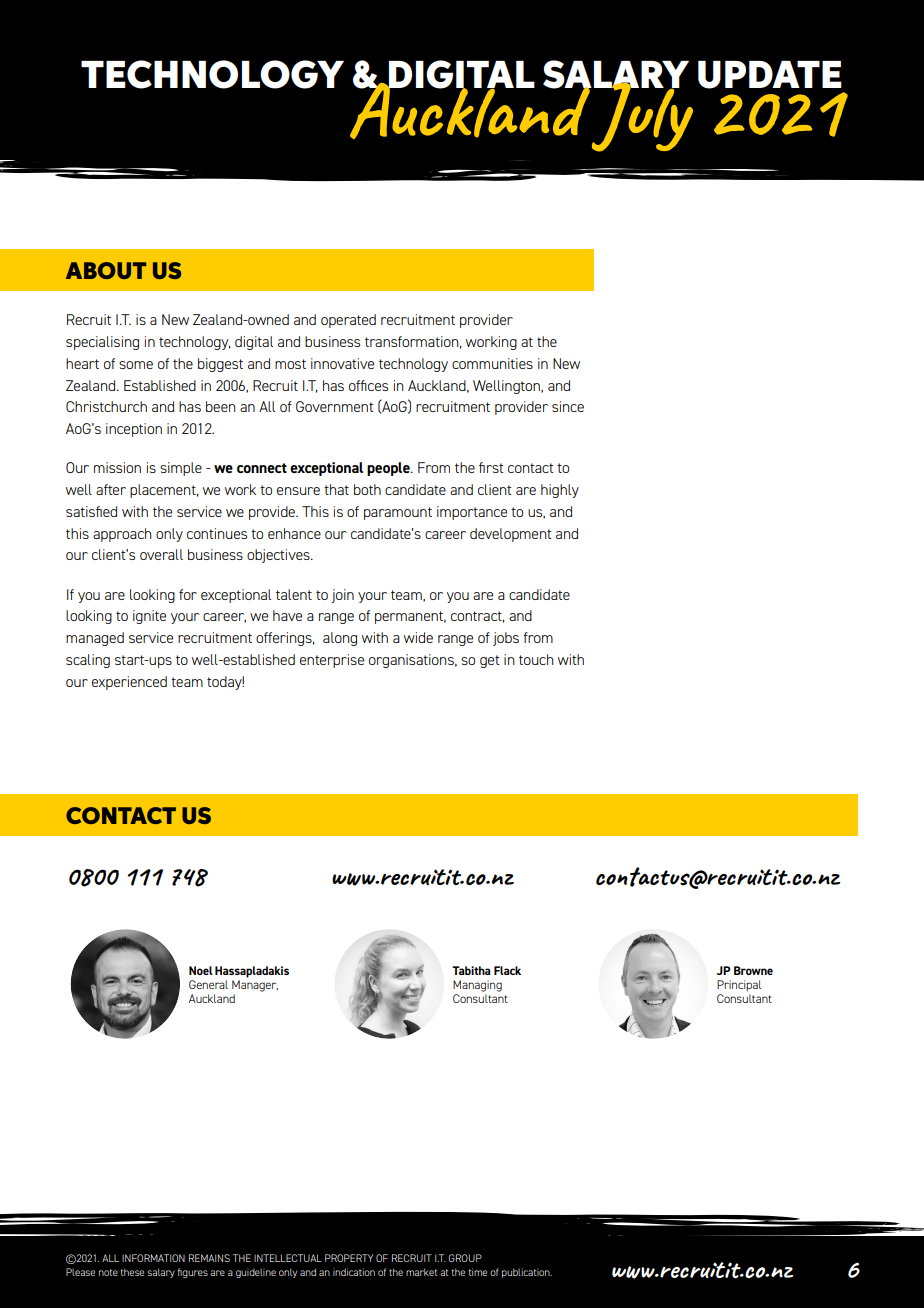 Image resolution: width=924 pixels, height=1308 pixels. I want to click on UPDATE, so click(770, 75).
